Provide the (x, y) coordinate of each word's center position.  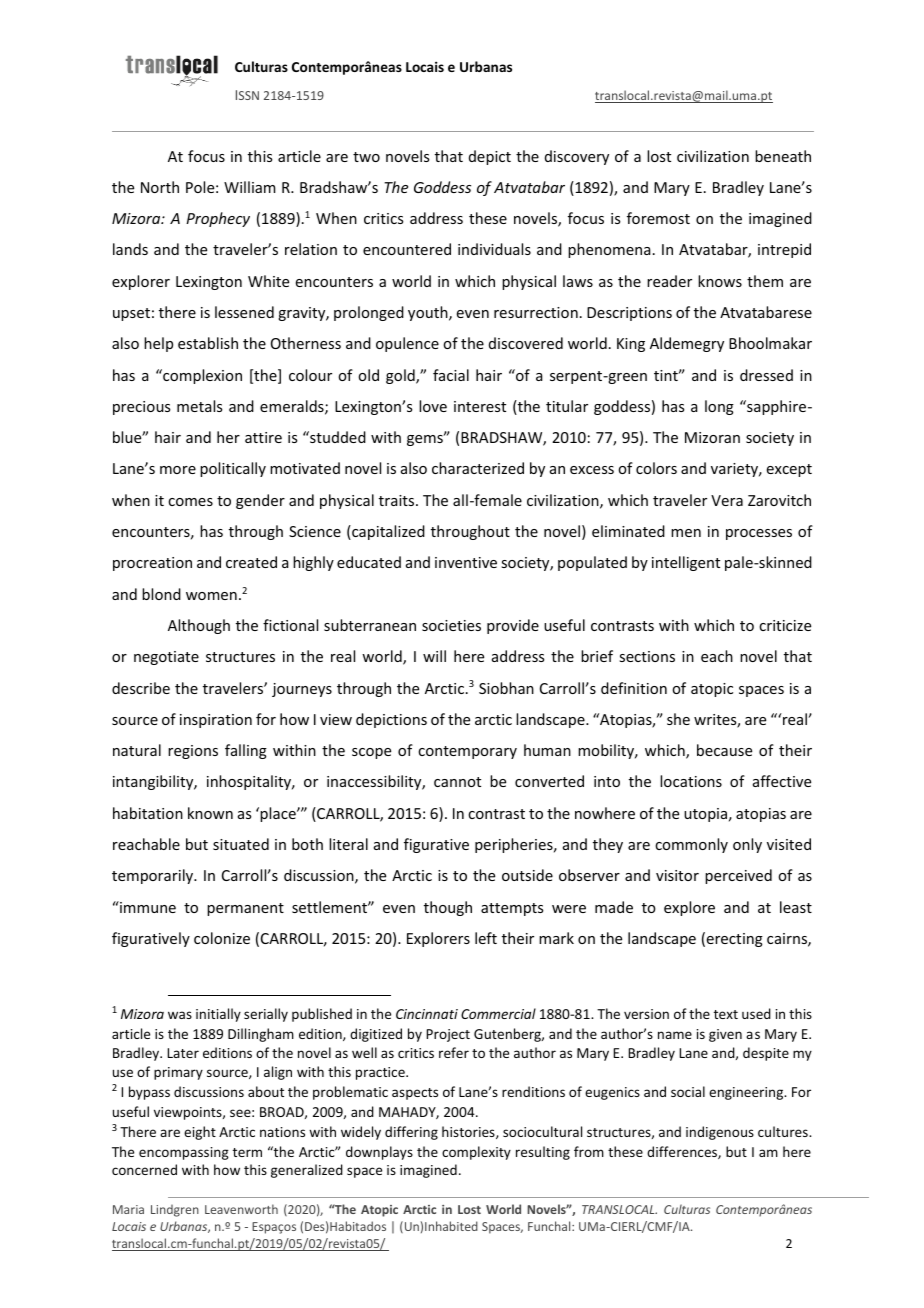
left (486, 938)
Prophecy (218, 219)
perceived (738, 876)
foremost (658, 218)
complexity (476, 1153)
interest (480, 406)
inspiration (216, 721)
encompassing (184, 1153)
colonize (222, 938)
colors (656, 468)
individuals (494, 249)
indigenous (720, 1133)
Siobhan (506, 688)
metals (199, 406)
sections (647, 656)
